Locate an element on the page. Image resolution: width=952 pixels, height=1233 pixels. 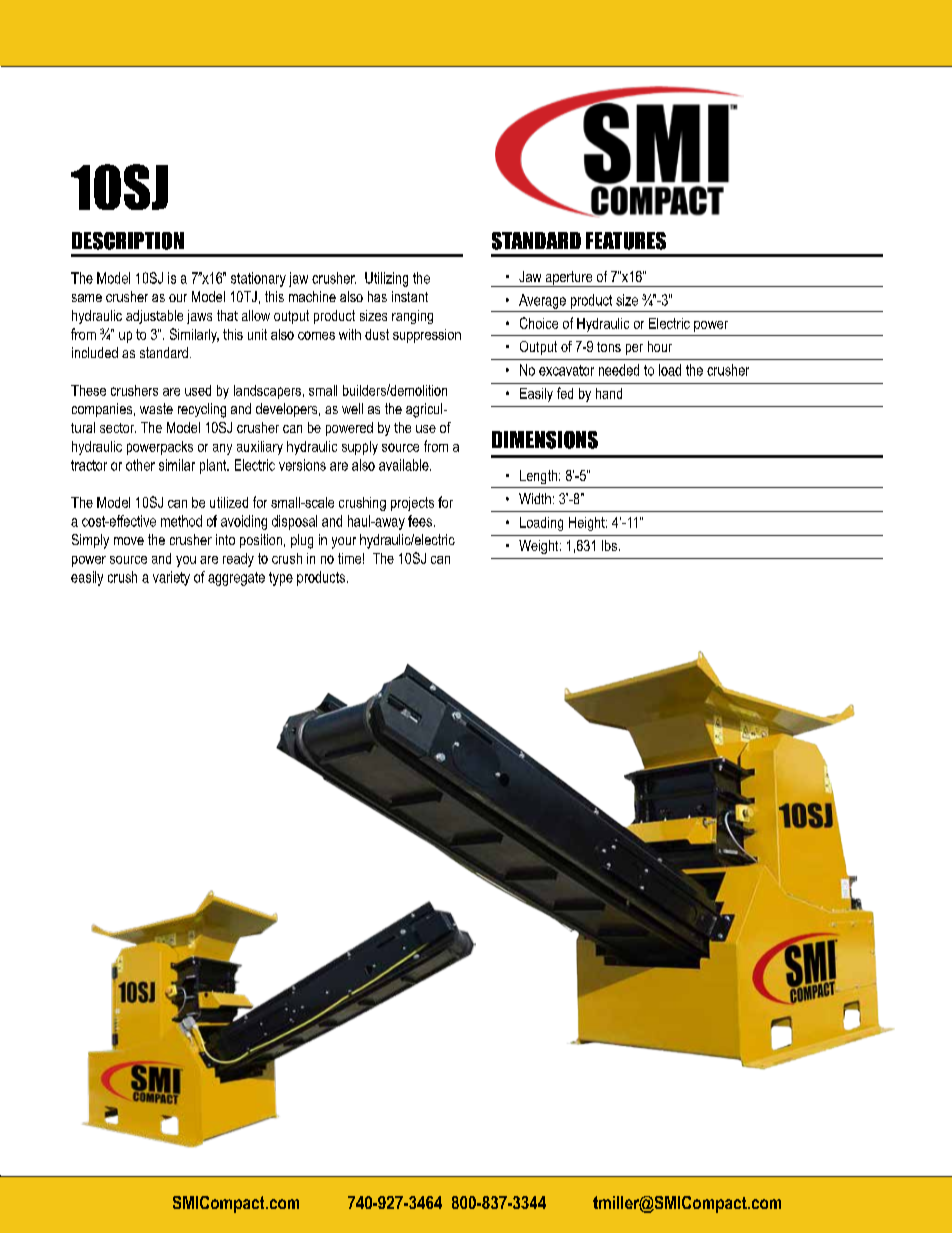
available is located at coordinates (405, 465).
